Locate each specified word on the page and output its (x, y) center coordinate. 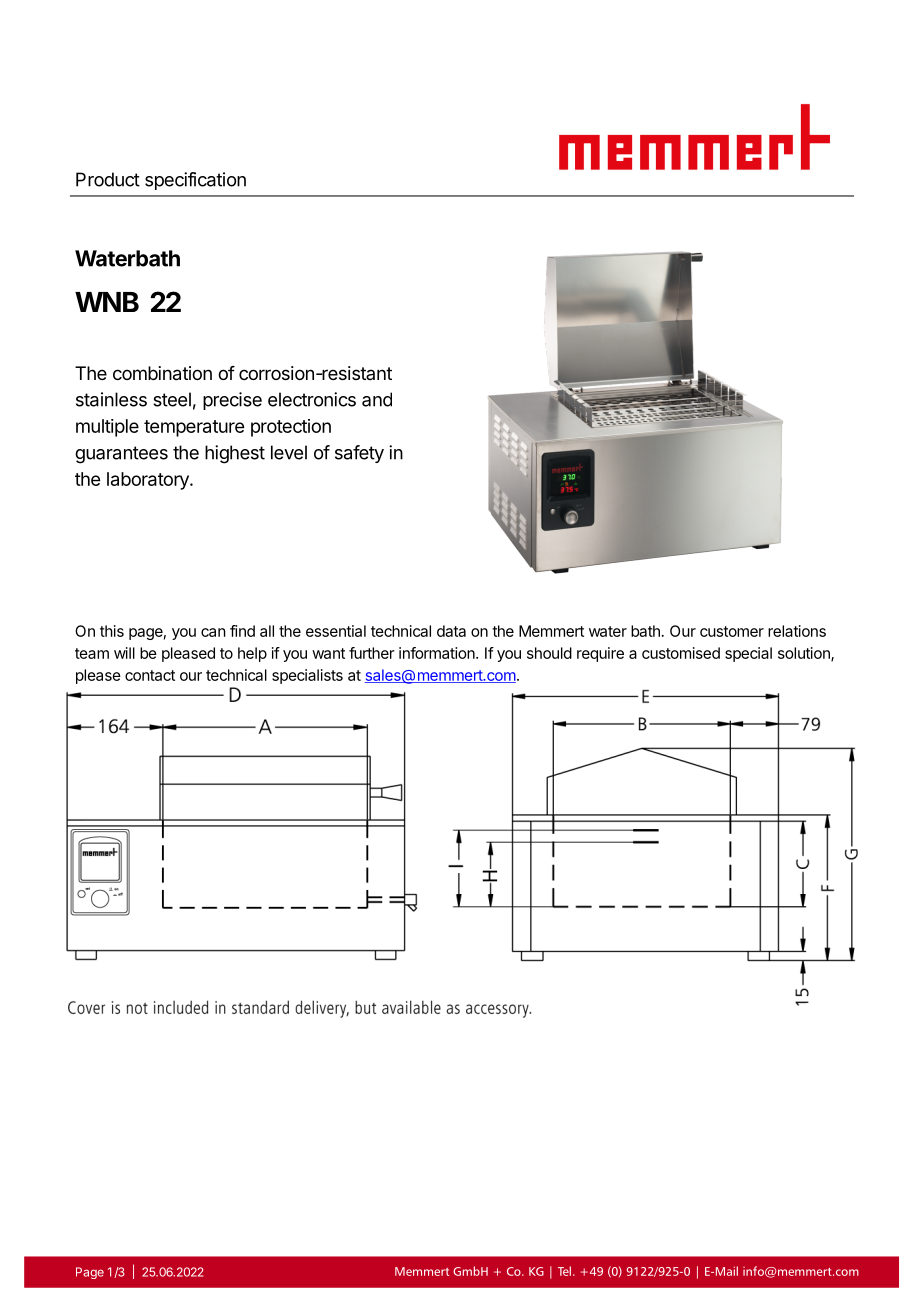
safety (359, 454)
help (252, 654)
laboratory (149, 481)
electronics (312, 399)
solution (805, 654)
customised (681, 653)
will (124, 653)
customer (732, 631)
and (377, 399)
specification (195, 181)
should (549, 653)
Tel (564, 1271)
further (372, 653)
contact (150, 675)
